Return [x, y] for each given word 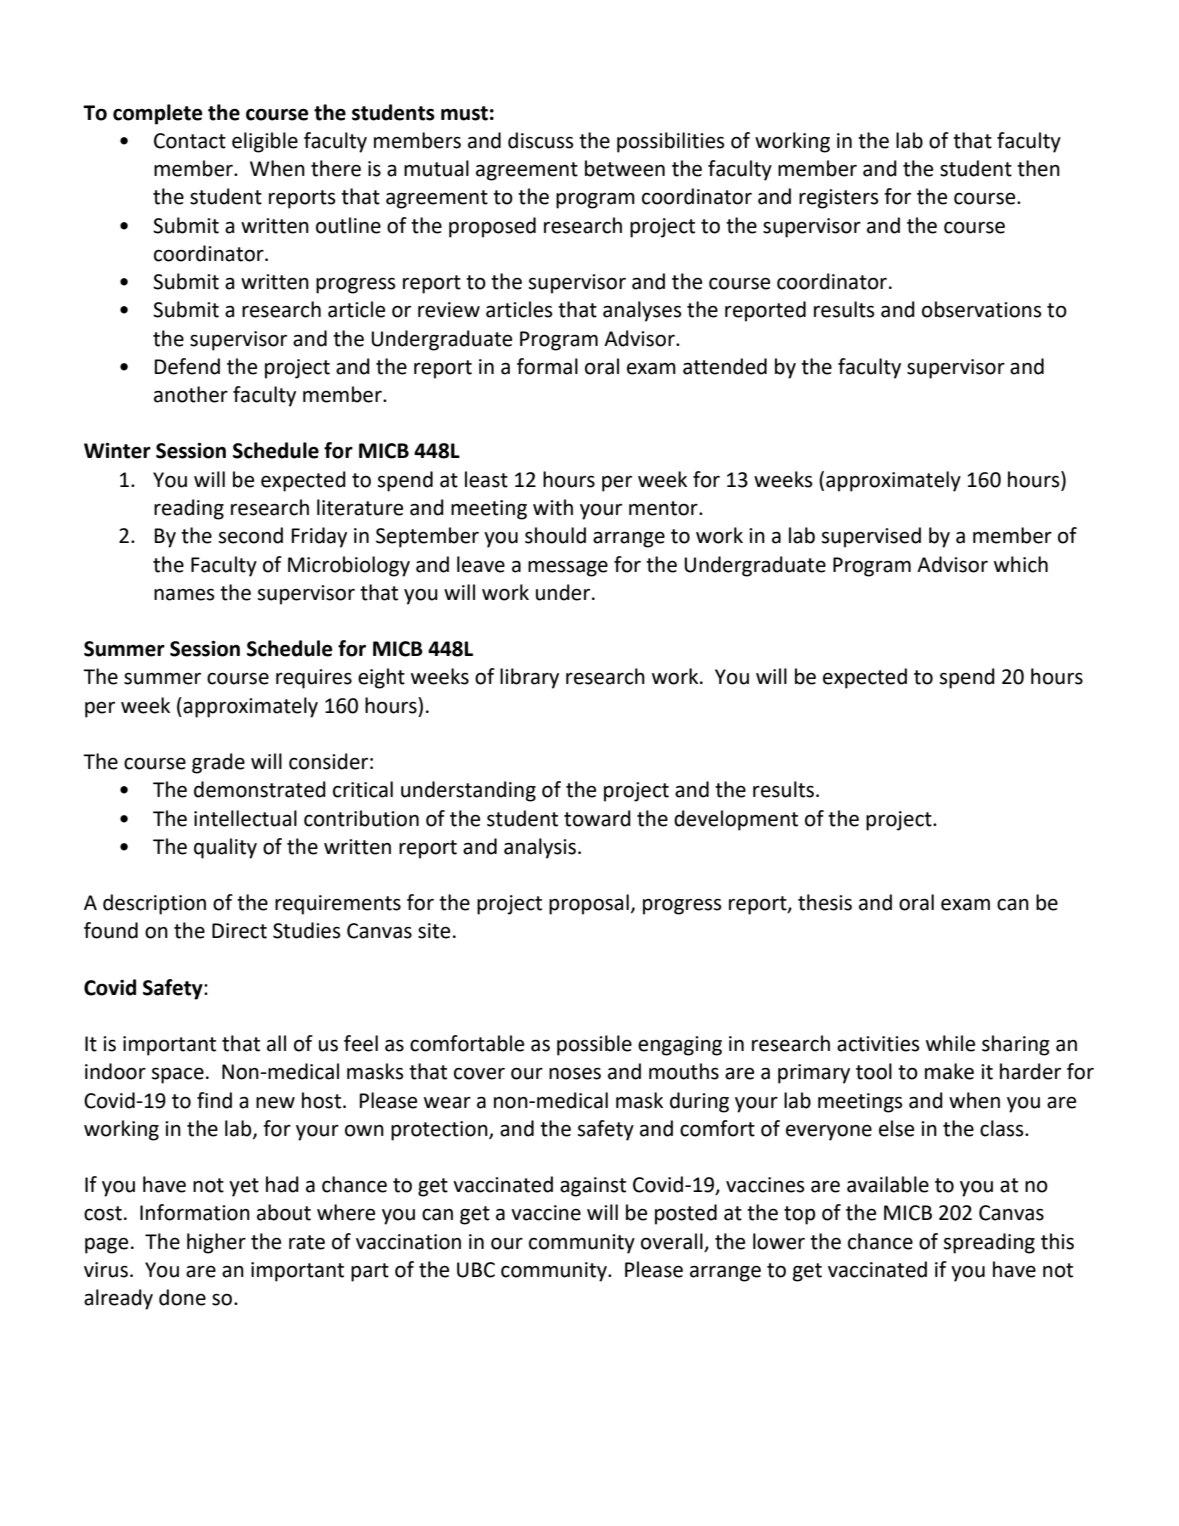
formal [547, 366]
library [529, 678]
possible [594, 1045]
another [191, 394]
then [1038, 168]
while [950, 1043]
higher [216, 1243]
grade [218, 763]
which [1021, 564]
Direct [239, 931]
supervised [871, 537]
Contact [190, 141]
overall [672, 1241]
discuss [540, 140]
